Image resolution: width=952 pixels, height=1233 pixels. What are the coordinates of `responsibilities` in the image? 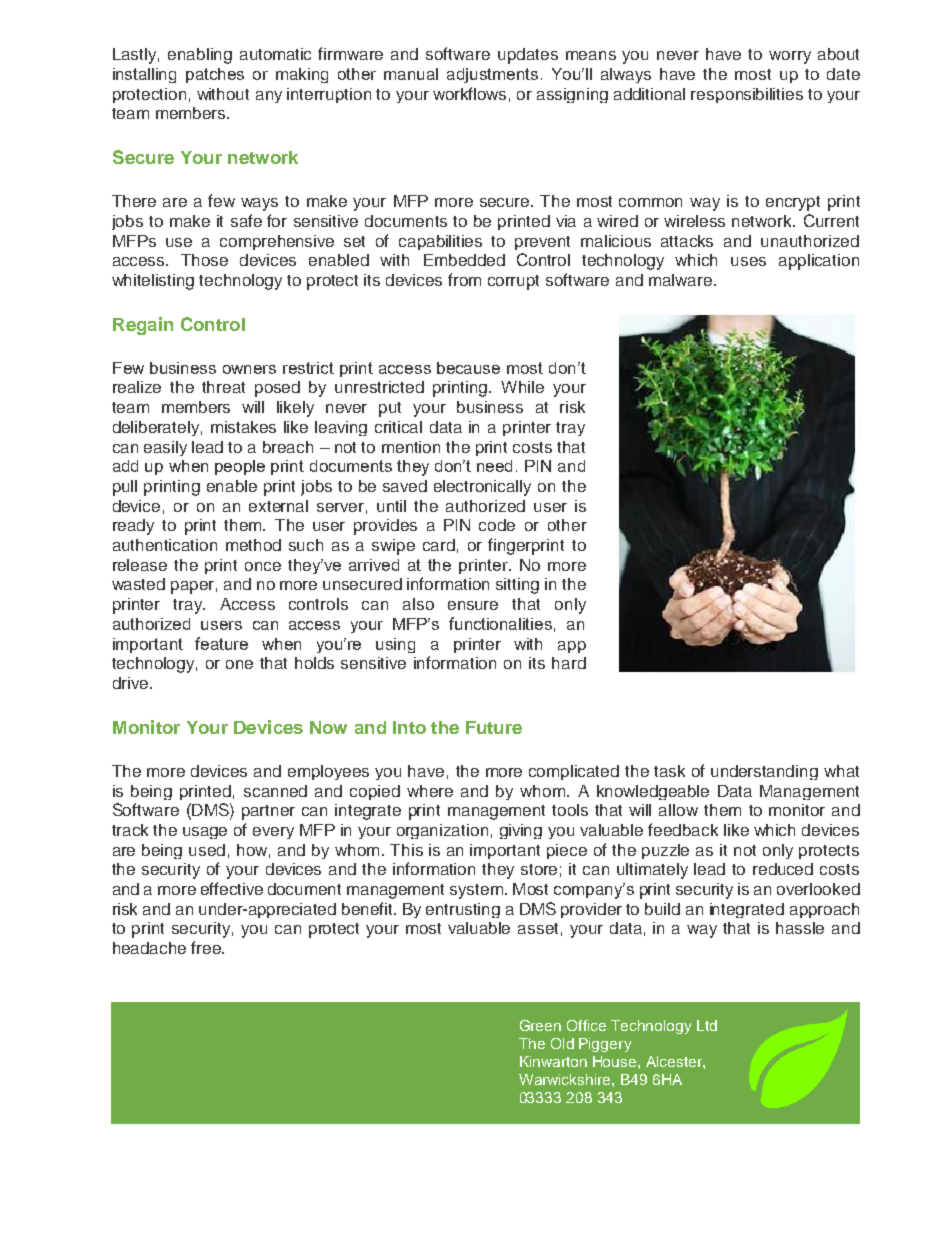 It's located at (747, 95).
